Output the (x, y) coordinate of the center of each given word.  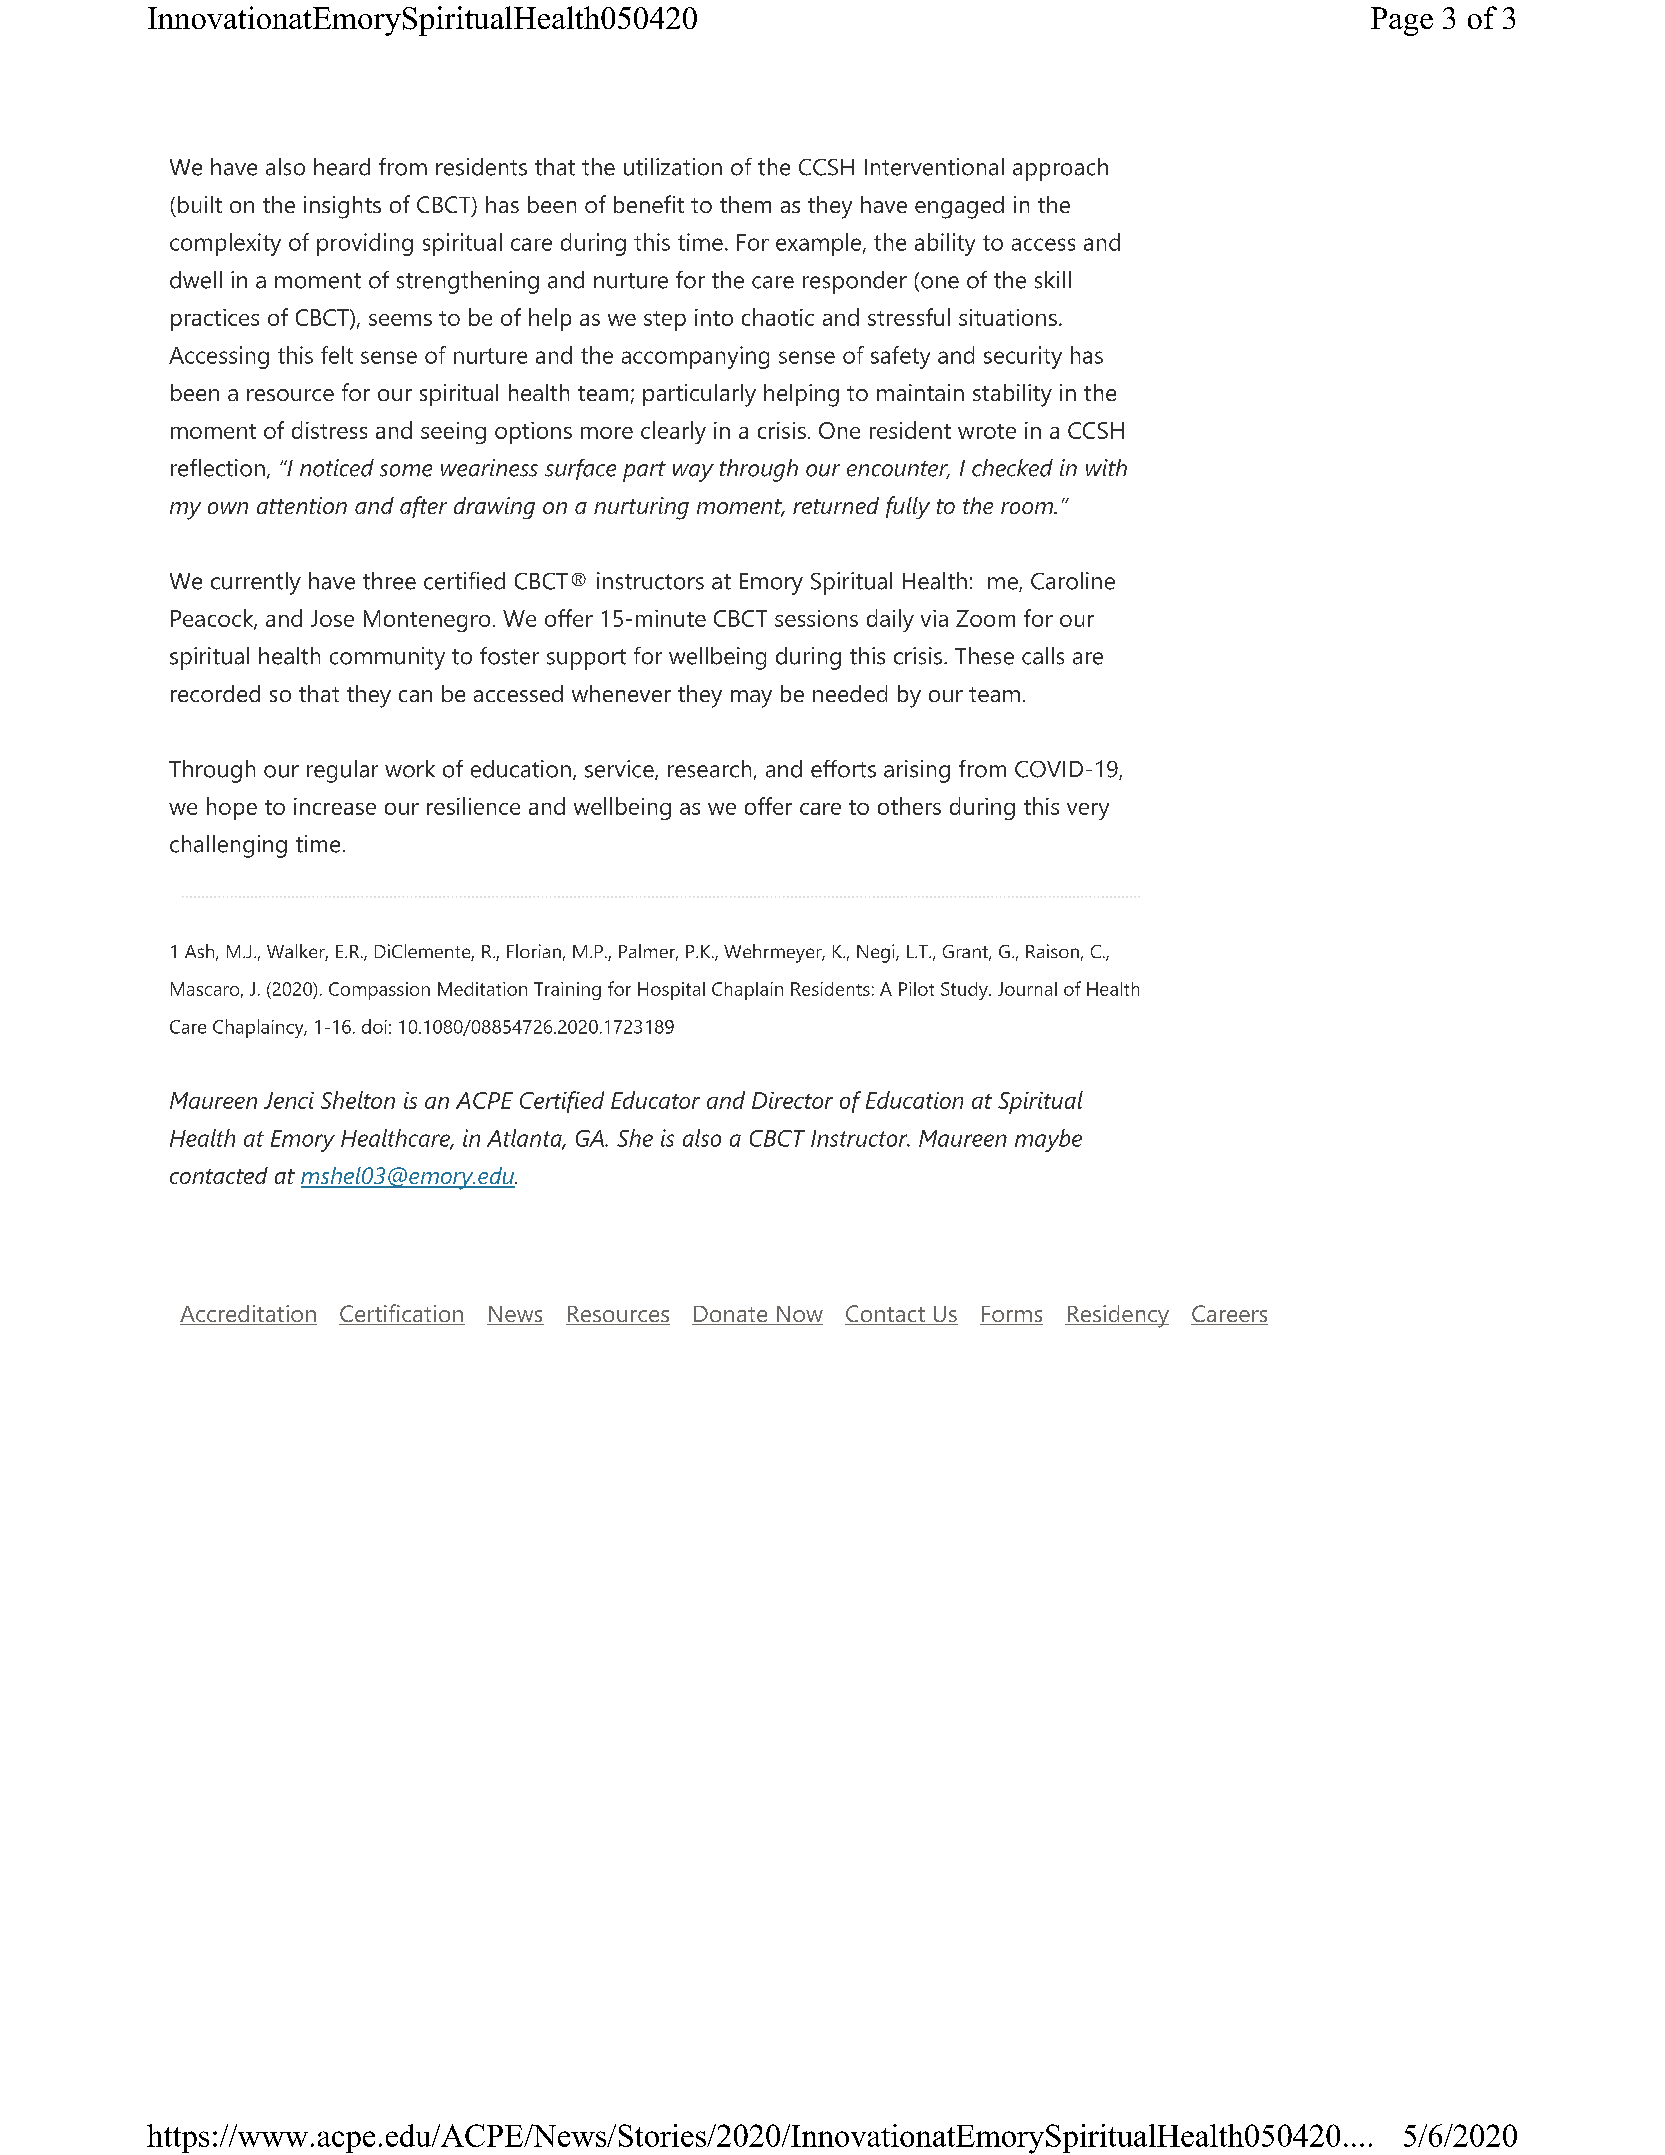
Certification (402, 1314)
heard (342, 167)
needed (850, 693)
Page (1402, 21)
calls (1043, 656)
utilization (673, 167)
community (387, 658)
